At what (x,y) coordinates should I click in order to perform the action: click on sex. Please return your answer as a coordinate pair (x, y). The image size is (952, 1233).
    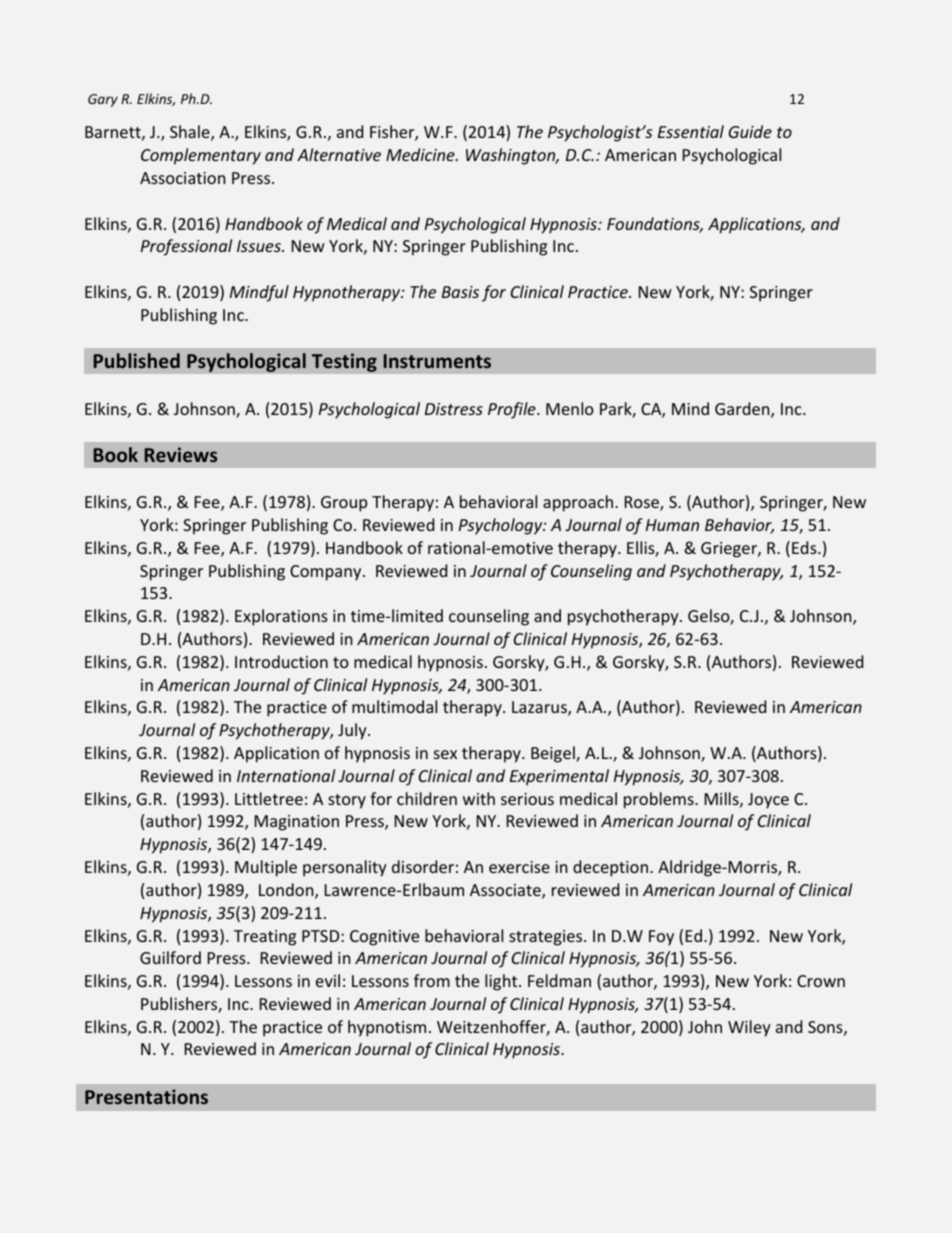
    Looking at the image, I should click on (445, 754).
